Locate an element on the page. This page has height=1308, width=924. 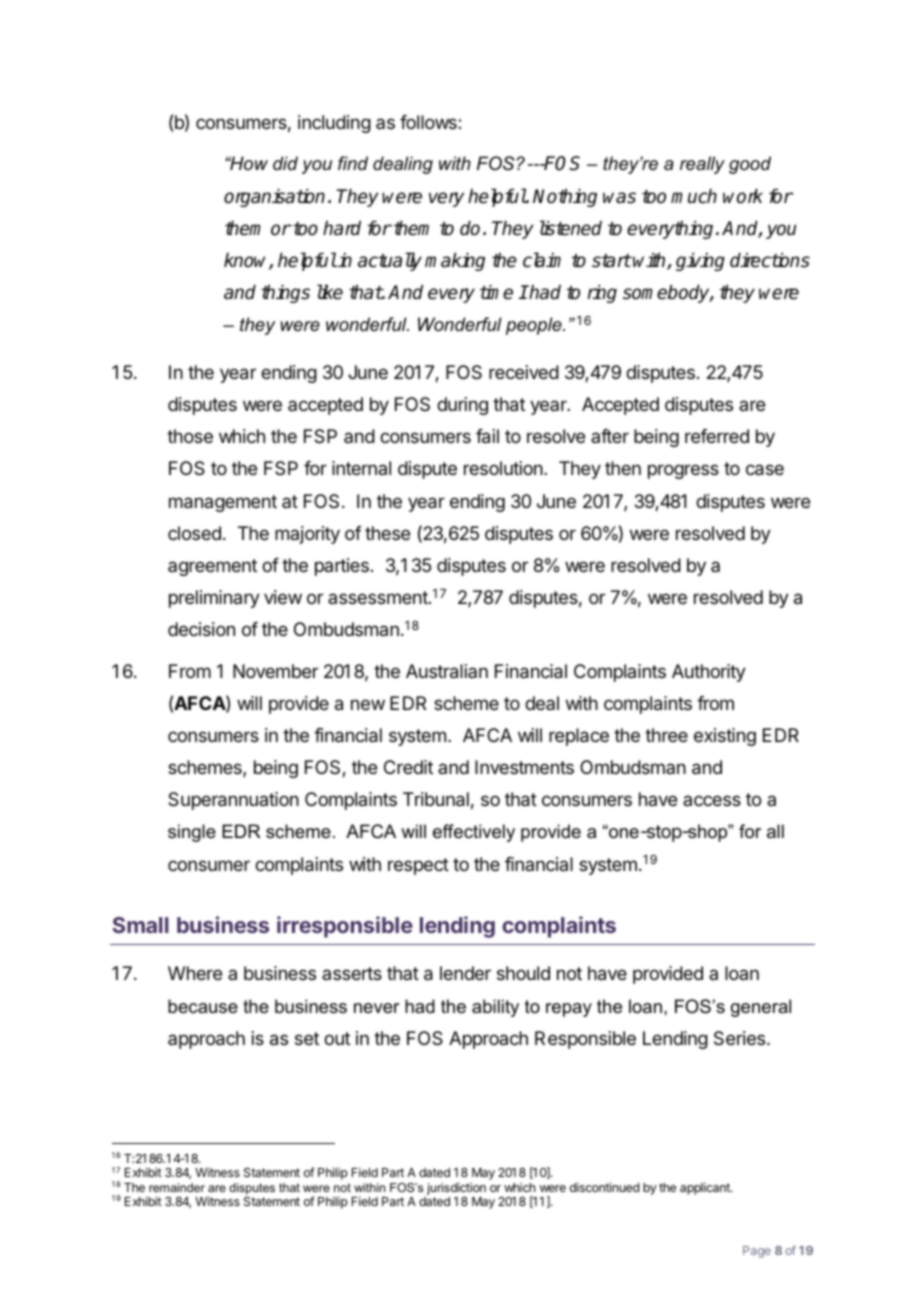
Authority is located at coordinates (709, 673).
